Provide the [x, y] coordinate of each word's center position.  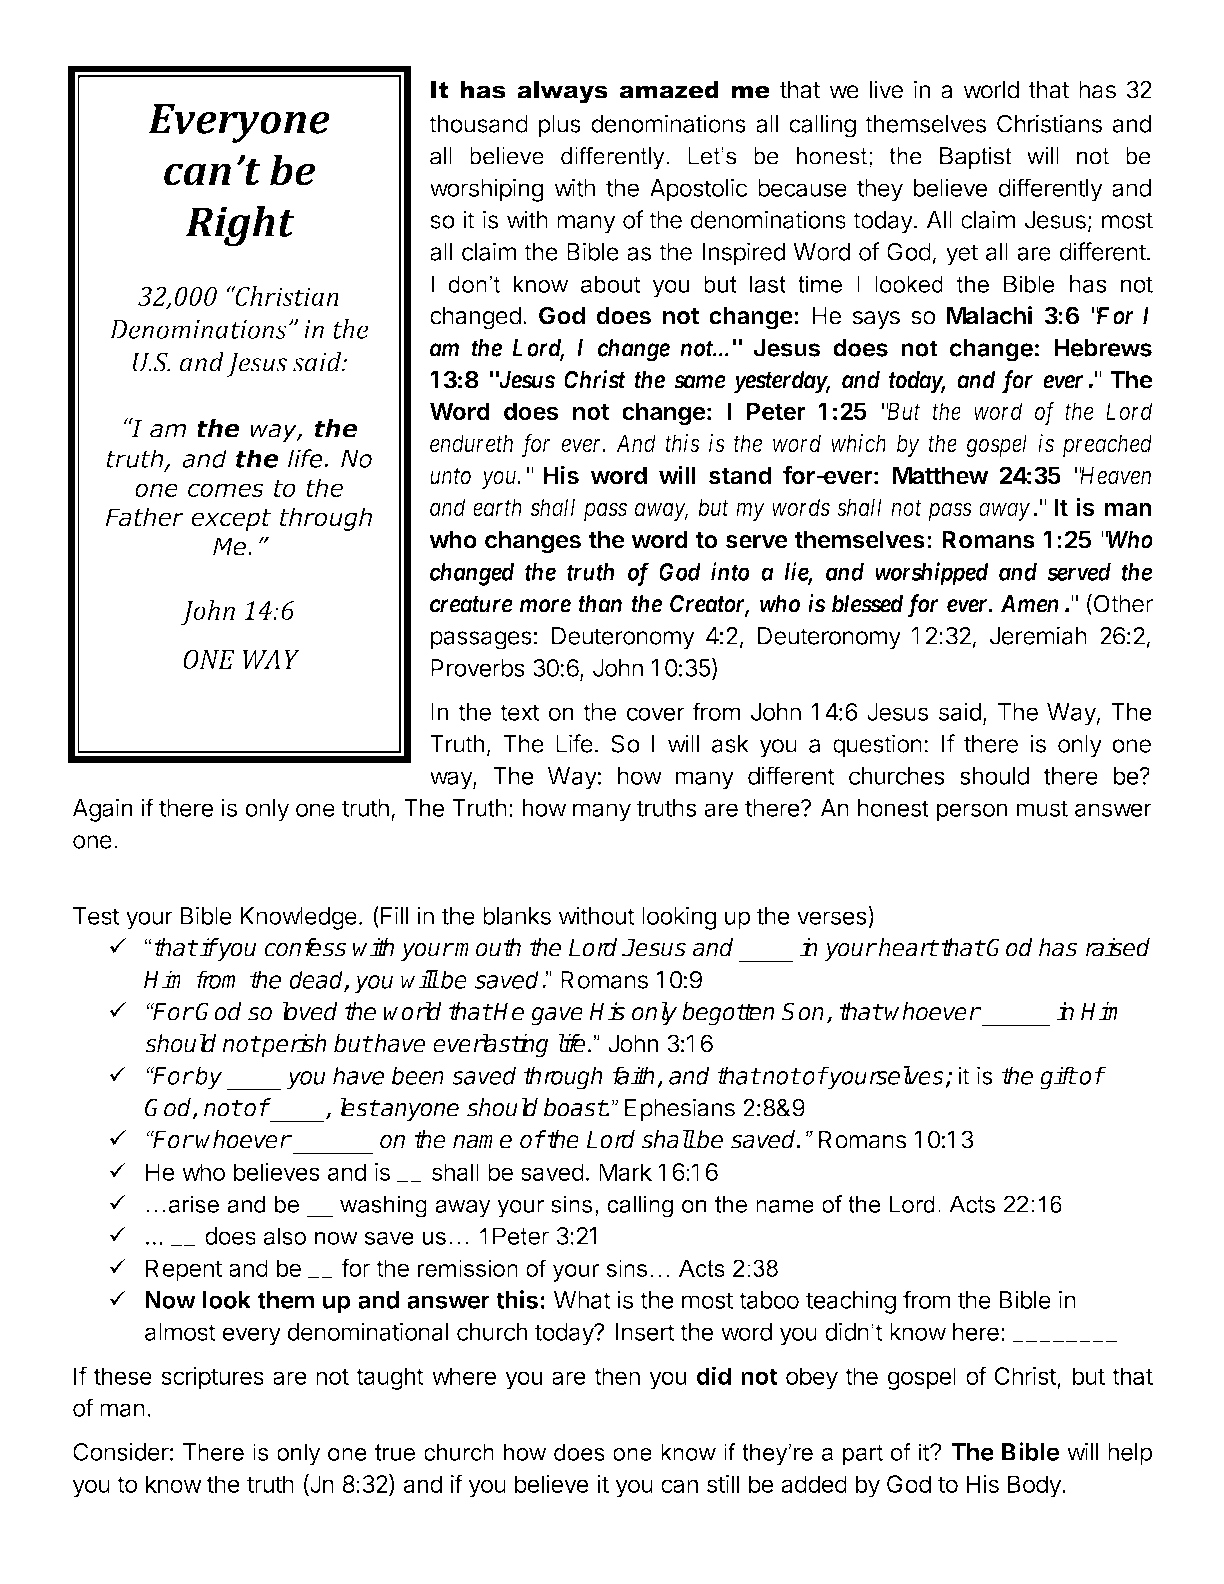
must [1042, 808]
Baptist [976, 158]
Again [102, 810]
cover [655, 714]
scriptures [212, 1378]
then [617, 1376]
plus [560, 126]
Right [240, 226]
